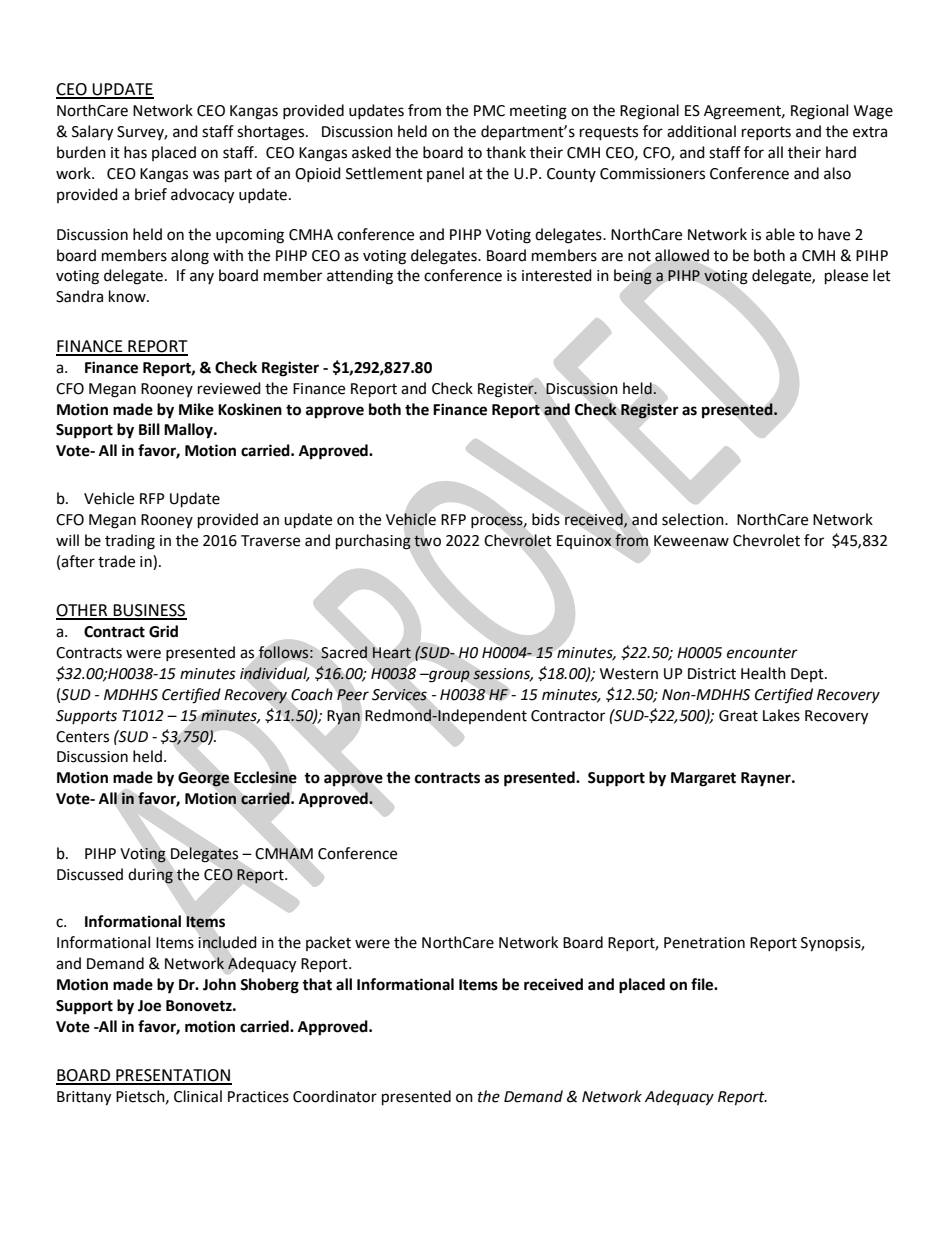 The width and height of the screenshot is (952, 1233). Describe the element at coordinates (328, 943) in the screenshot. I see `packet` at that location.
